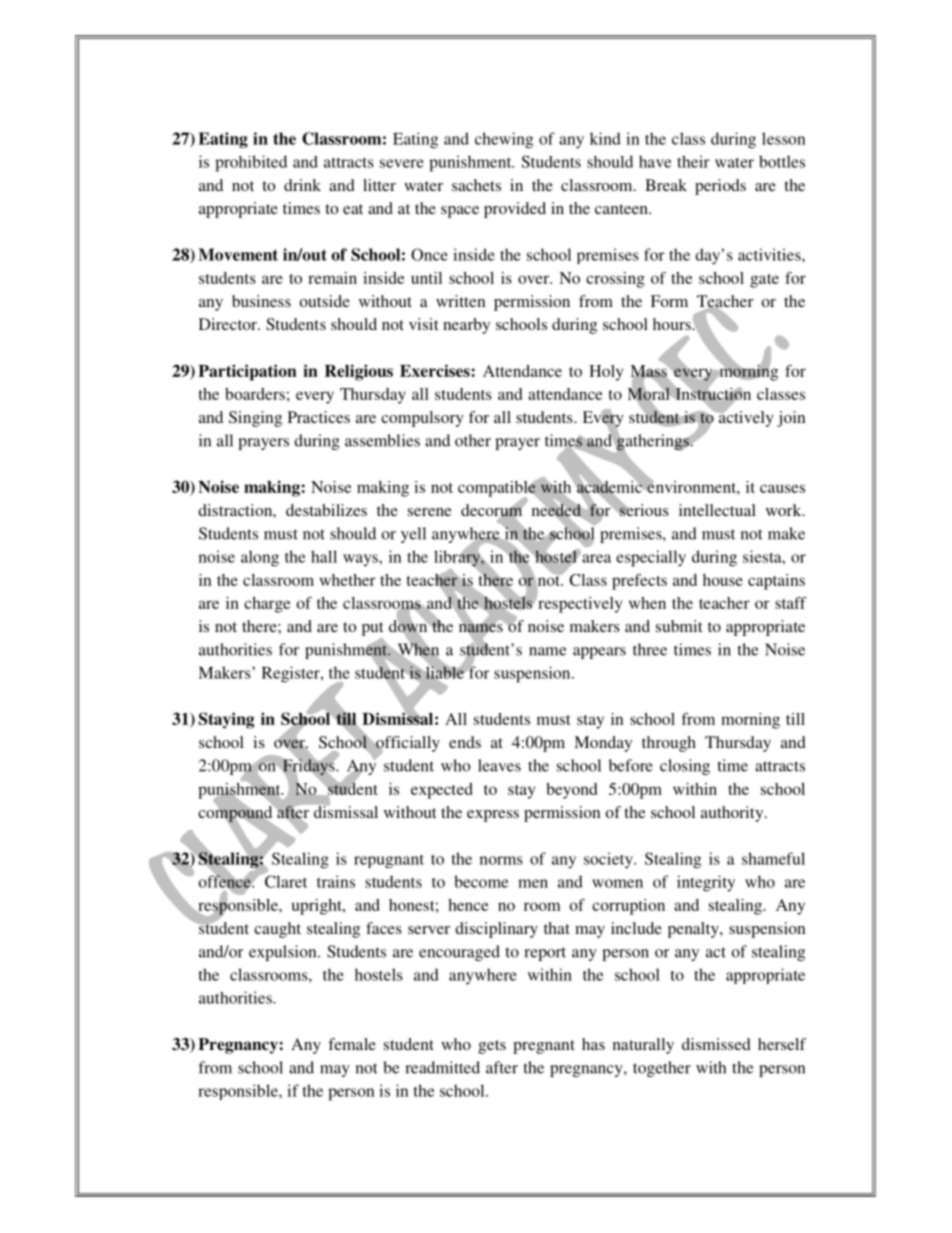 This document has height=1233, width=952. Describe the element at coordinates (595, 557) in the document. I see `area` at that location.
